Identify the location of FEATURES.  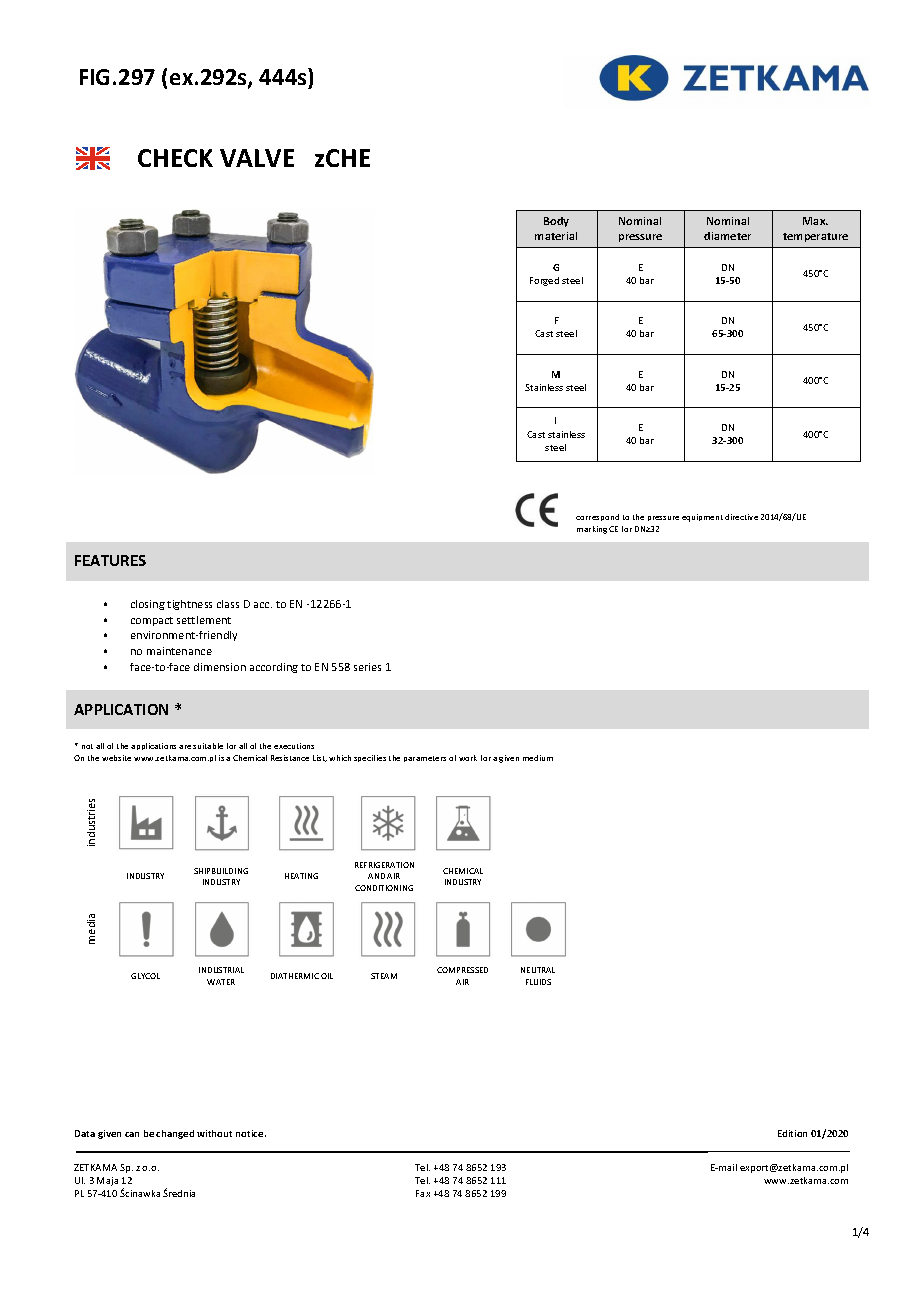
(110, 560).
